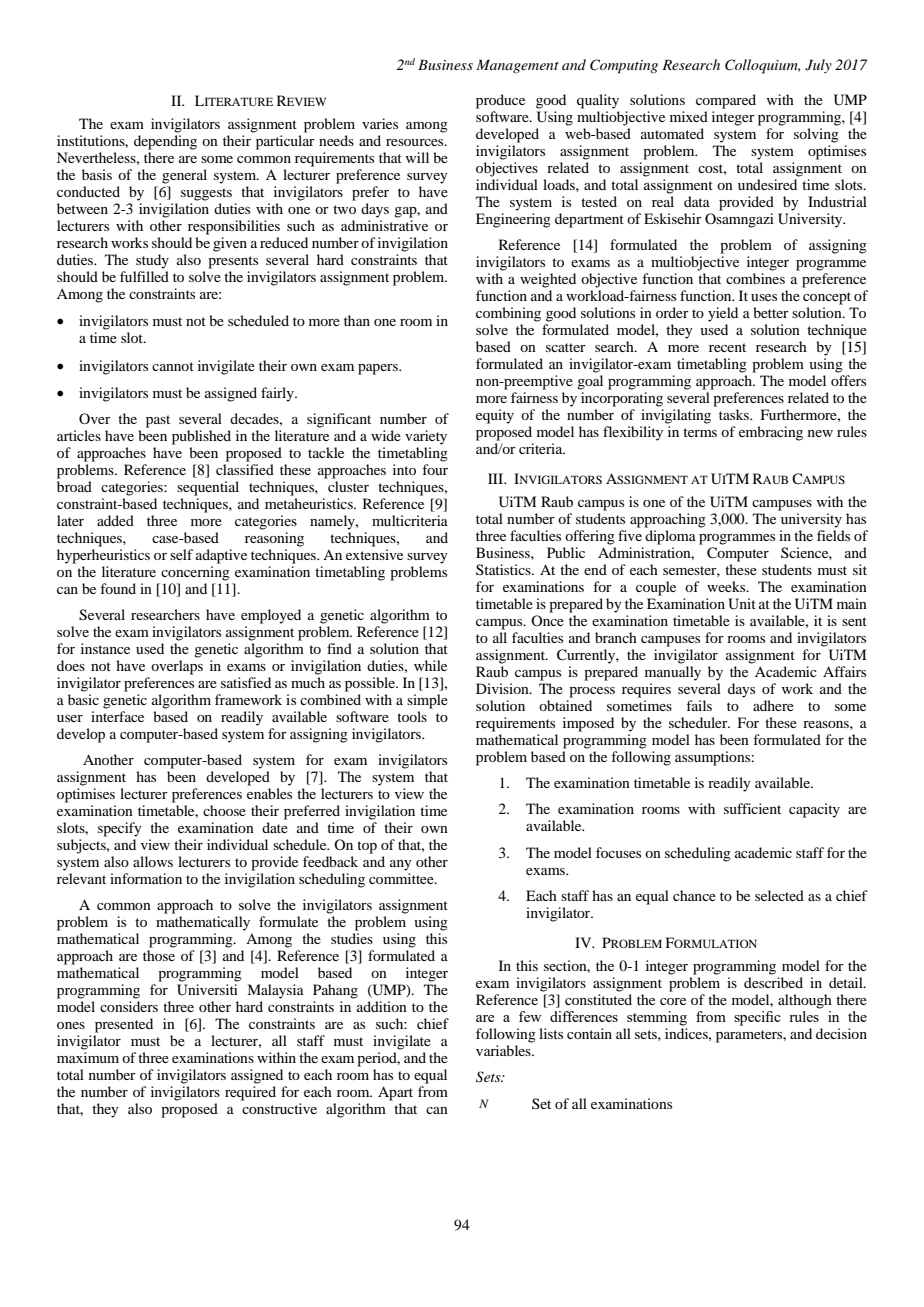 The height and width of the screenshot is (1307, 924). I want to click on any, so click(401, 865).
